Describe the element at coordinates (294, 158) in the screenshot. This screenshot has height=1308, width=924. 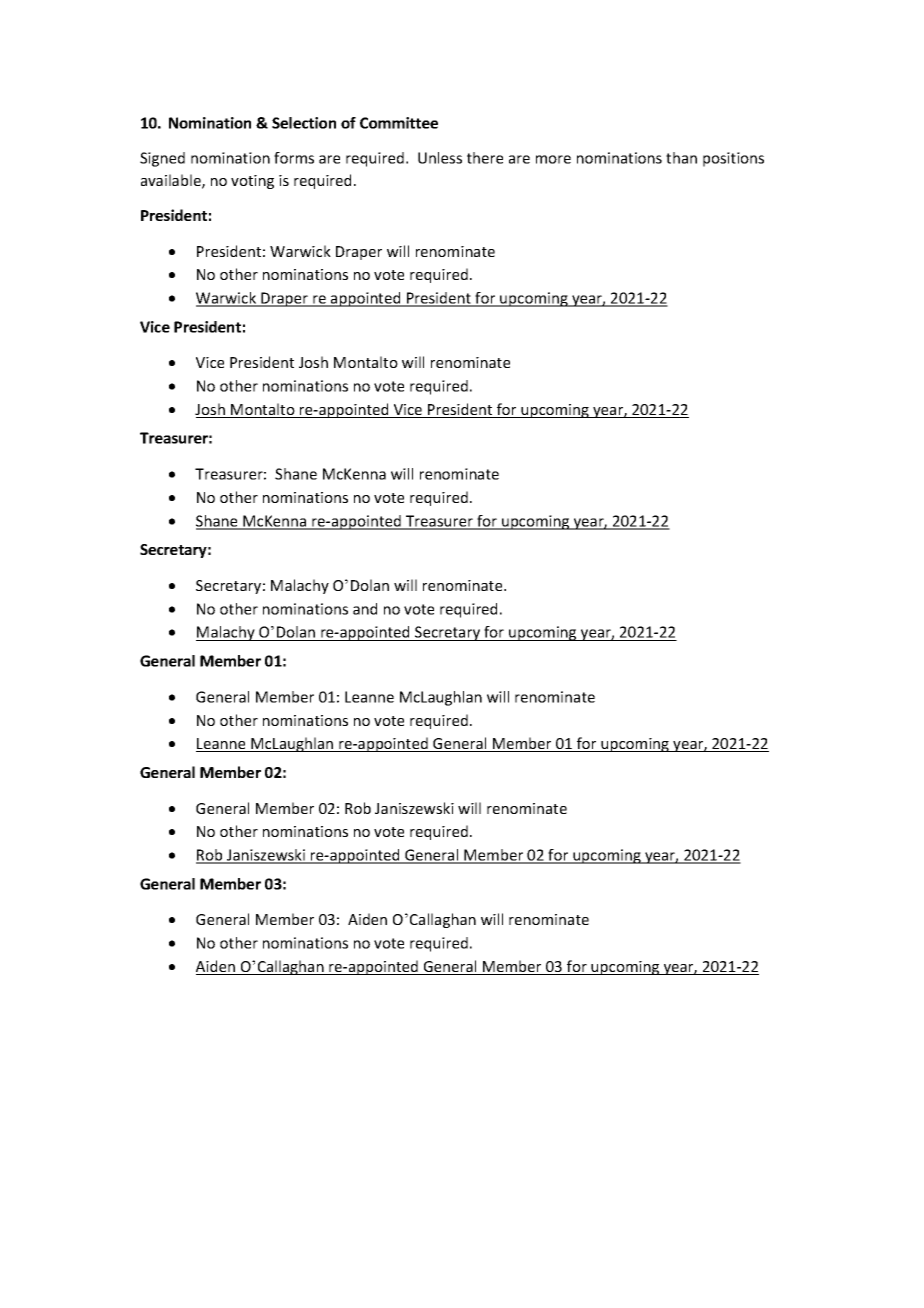
I see `forms` at that location.
